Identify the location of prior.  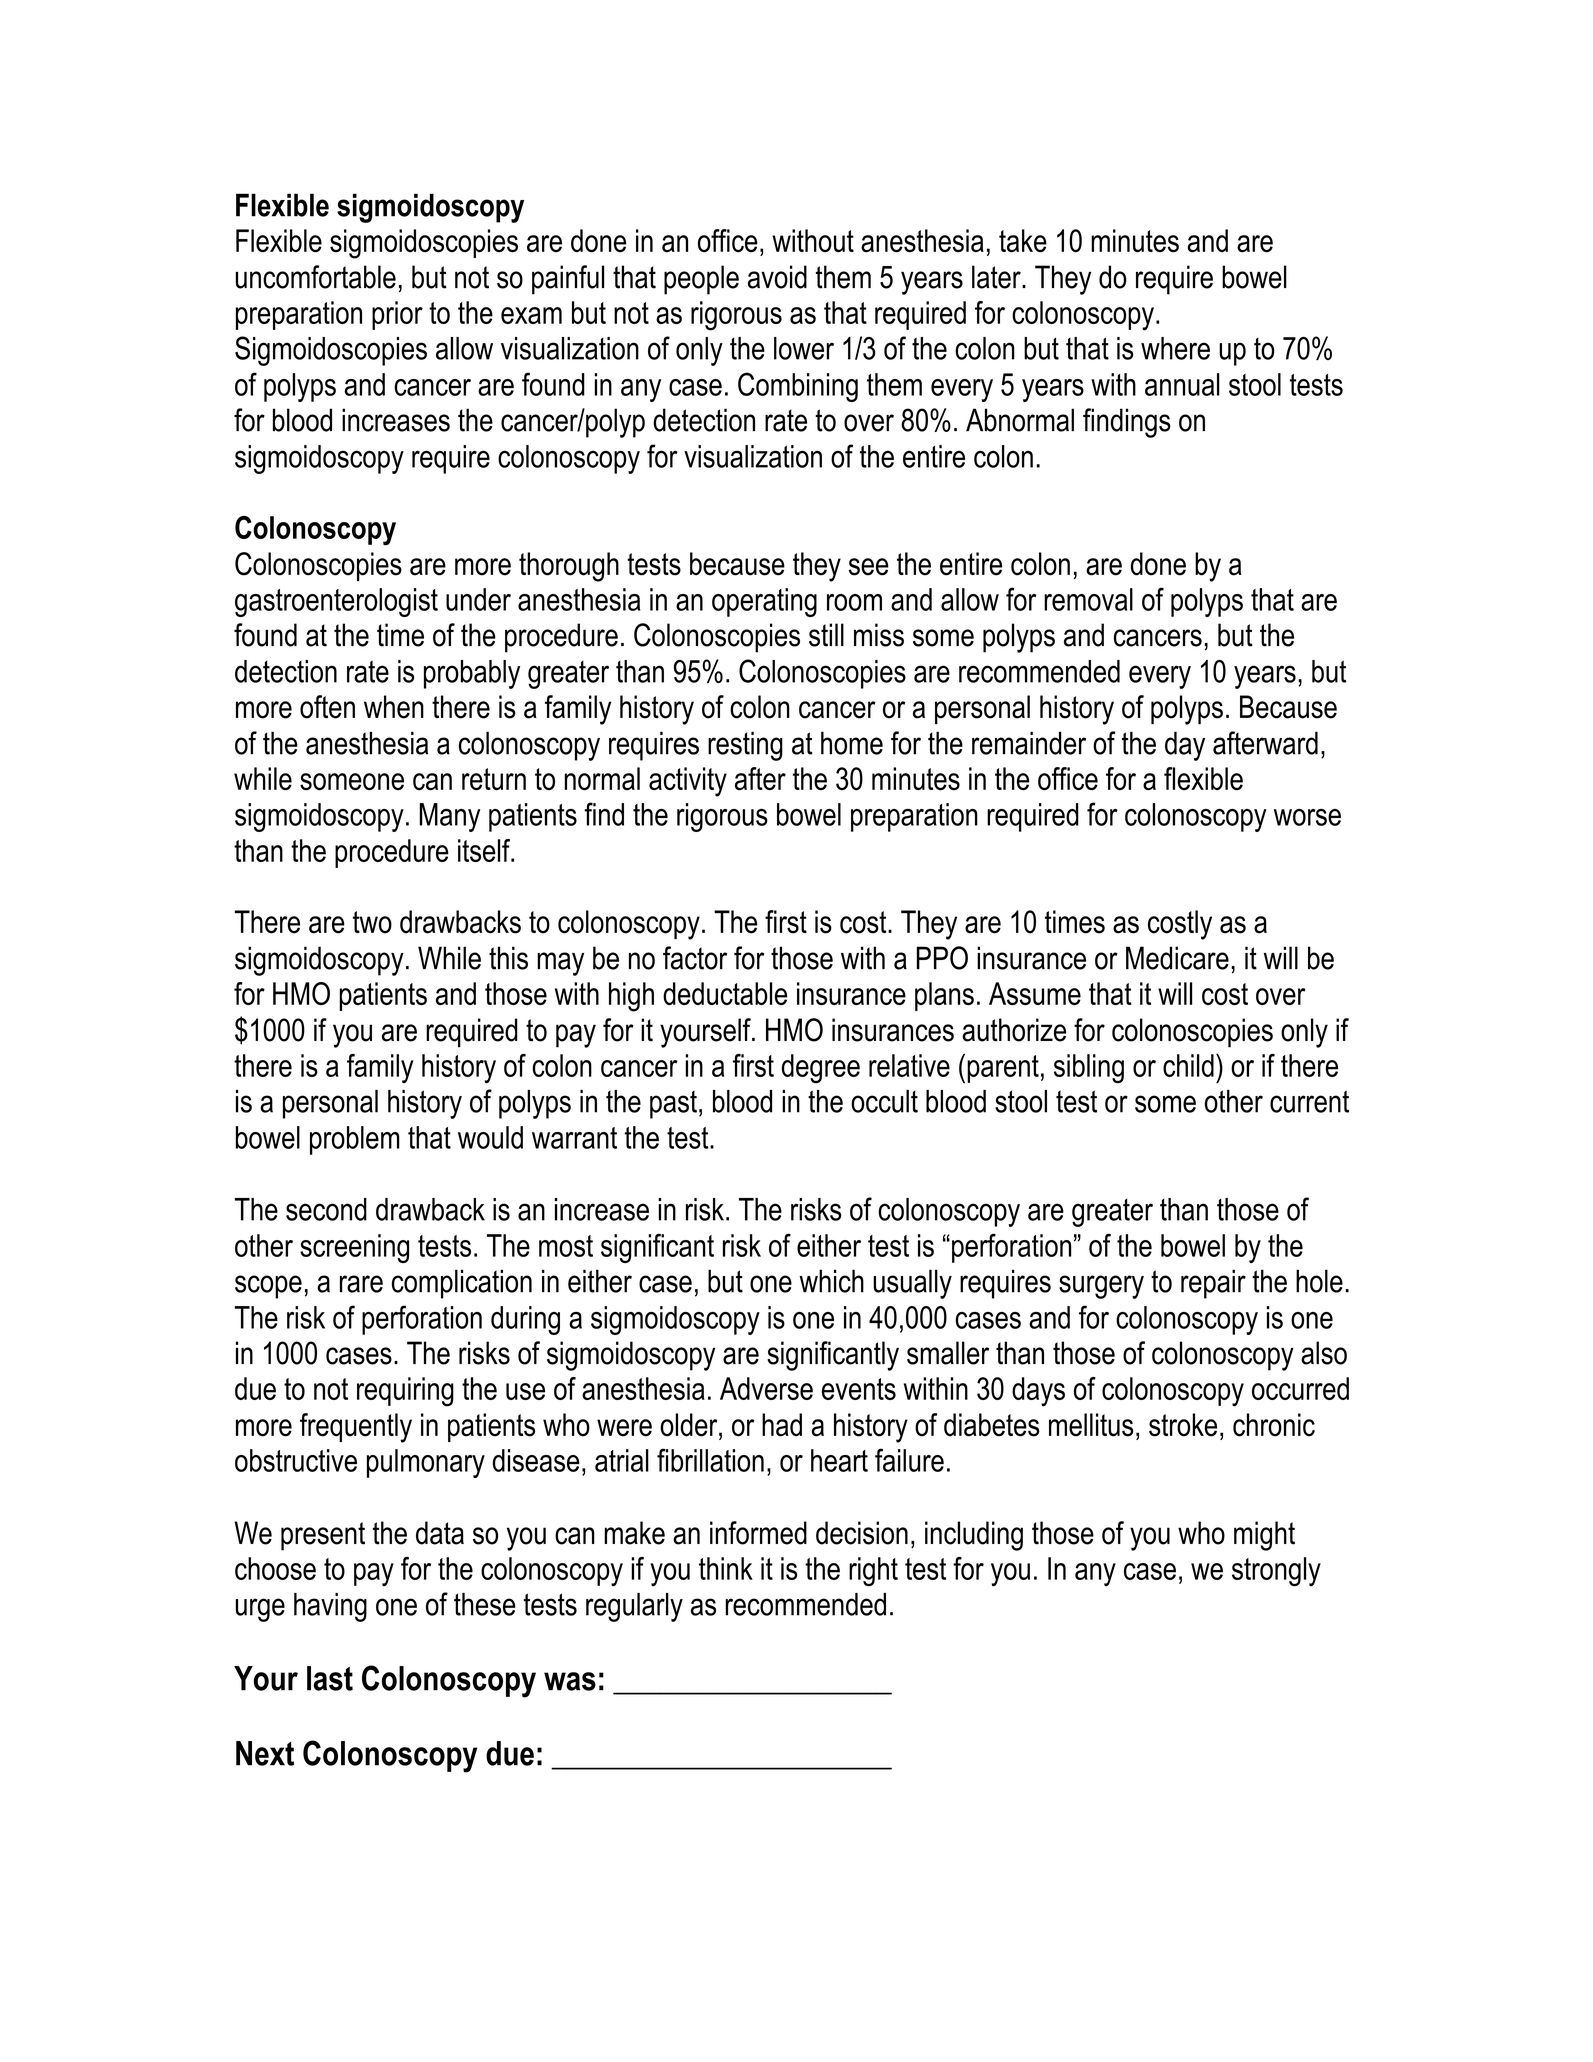
(397, 315).
